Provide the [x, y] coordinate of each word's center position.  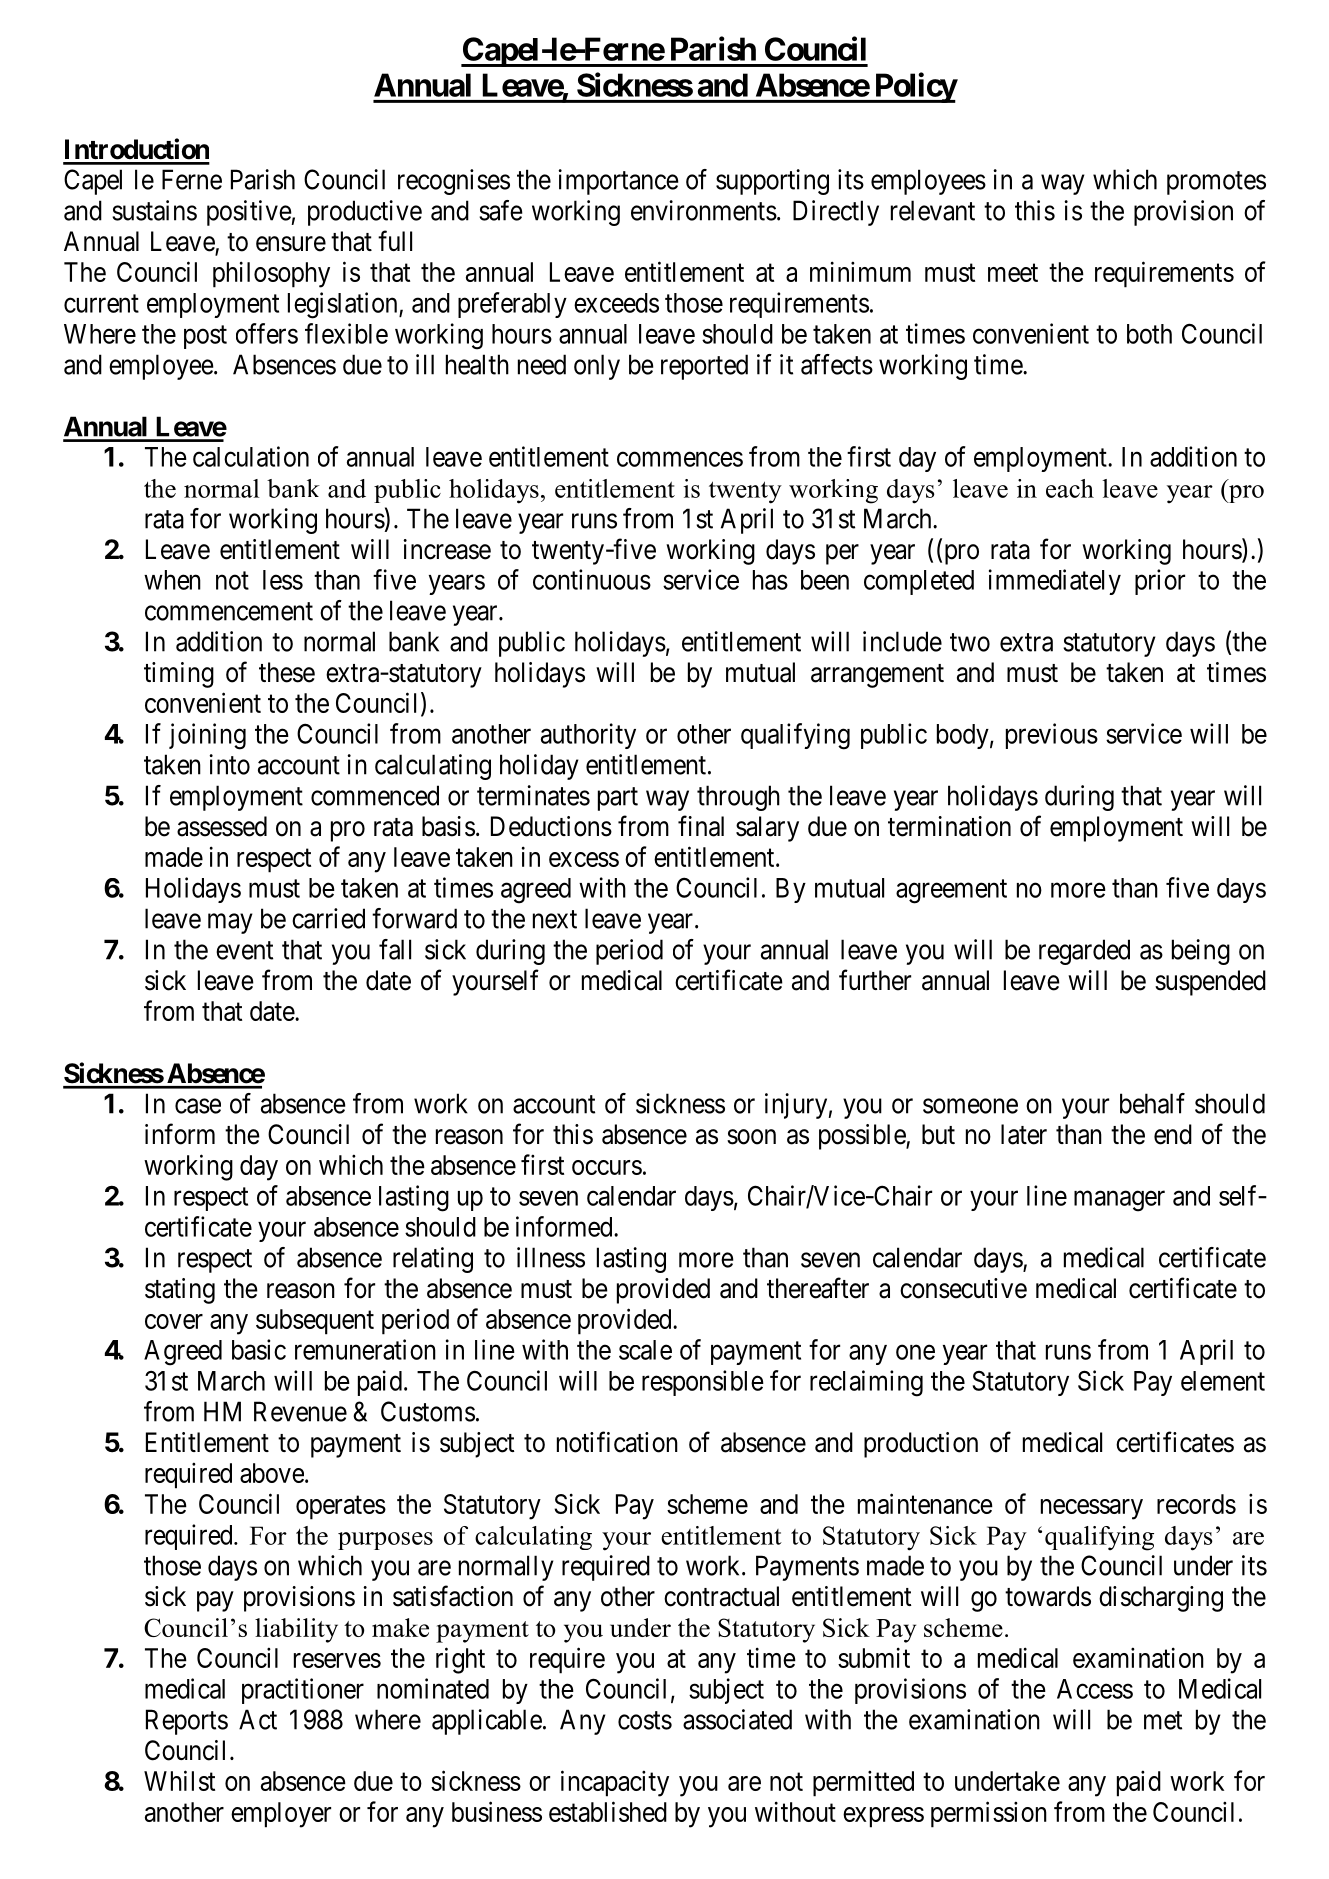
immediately [1055, 582]
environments [704, 210]
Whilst [179, 1780]
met [1163, 1720]
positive [249, 213]
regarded [1084, 952]
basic [259, 1349]
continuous [592, 579]
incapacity [615, 1783]
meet [1013, 273]
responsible [703, 1383]
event [244, 950]
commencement [229, 611]
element [1223, 1381]
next [555, 919]
